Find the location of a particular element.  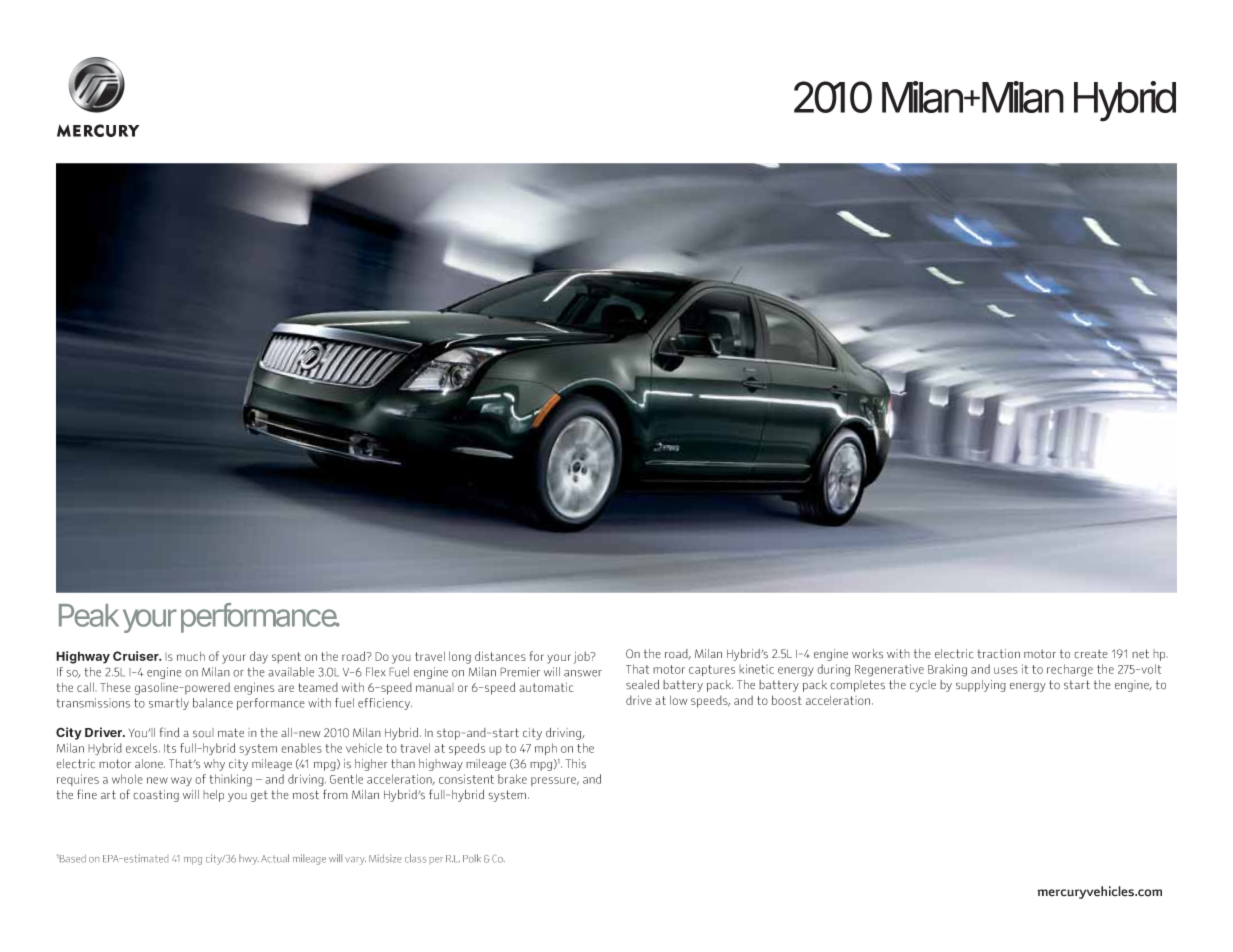

hwy is located at coordinates (249, 859).
